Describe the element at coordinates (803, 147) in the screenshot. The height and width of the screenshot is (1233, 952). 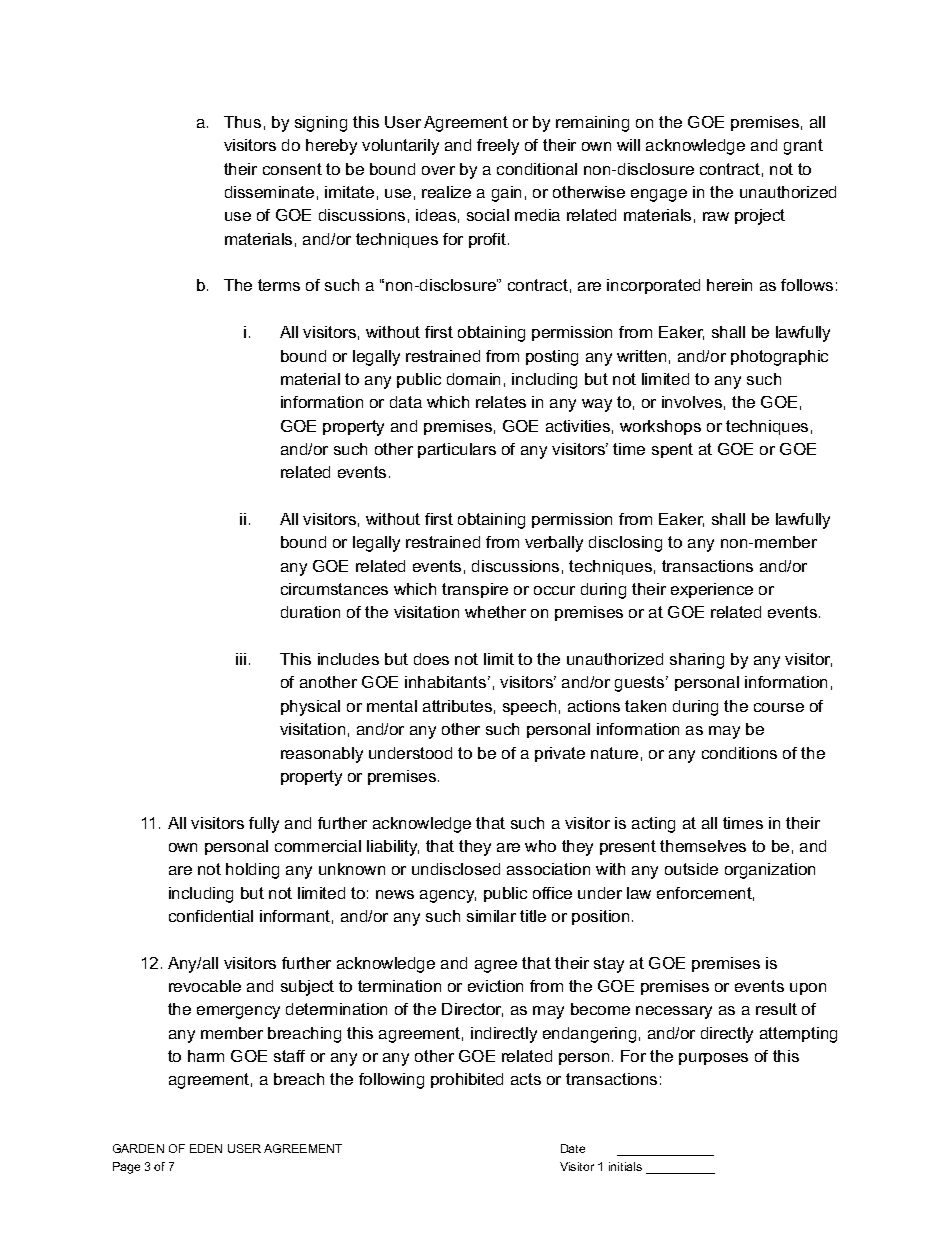
I see `grant` at that location.
